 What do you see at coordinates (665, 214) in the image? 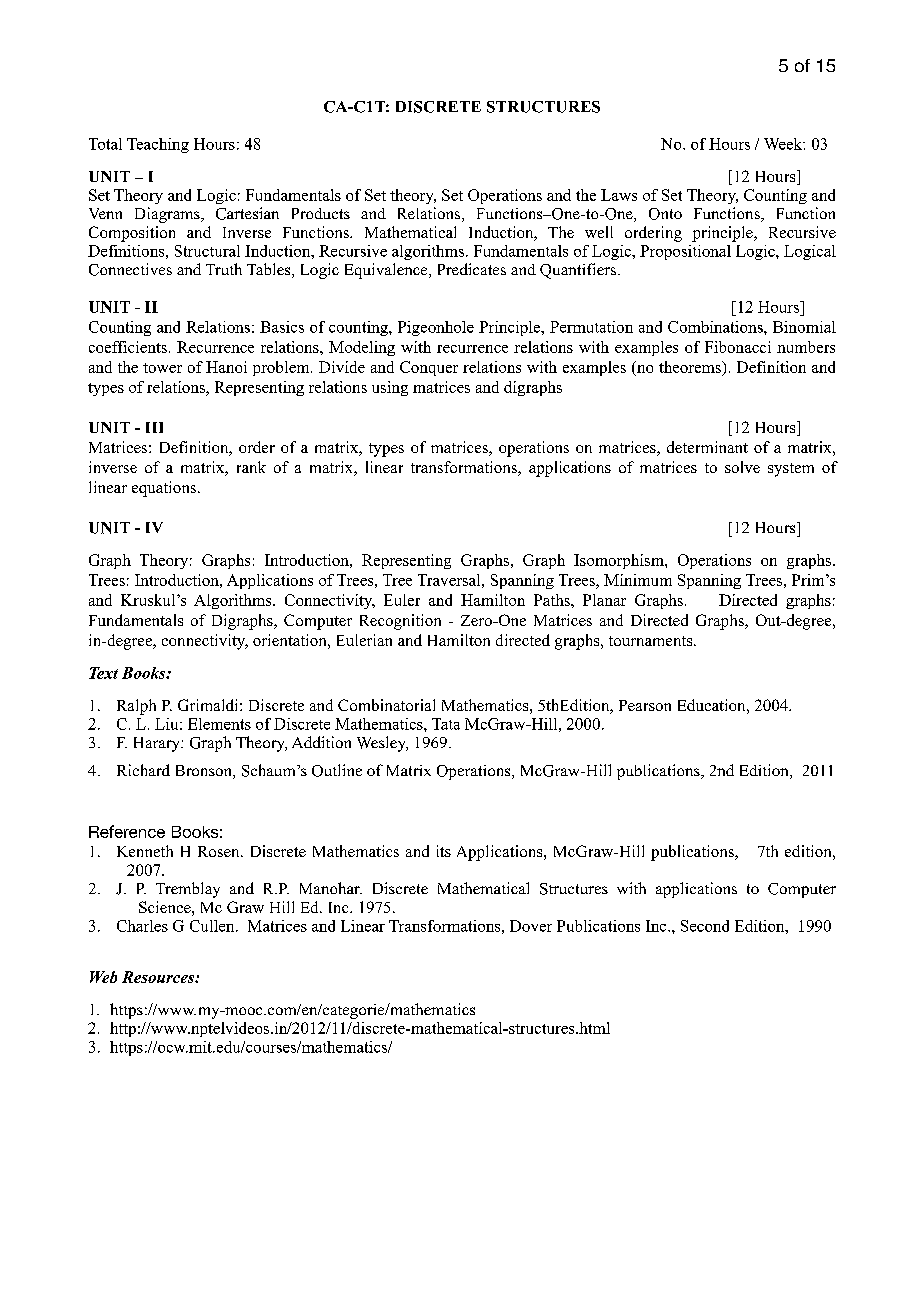
I see `Onto` at bounding box center [665, 214].
